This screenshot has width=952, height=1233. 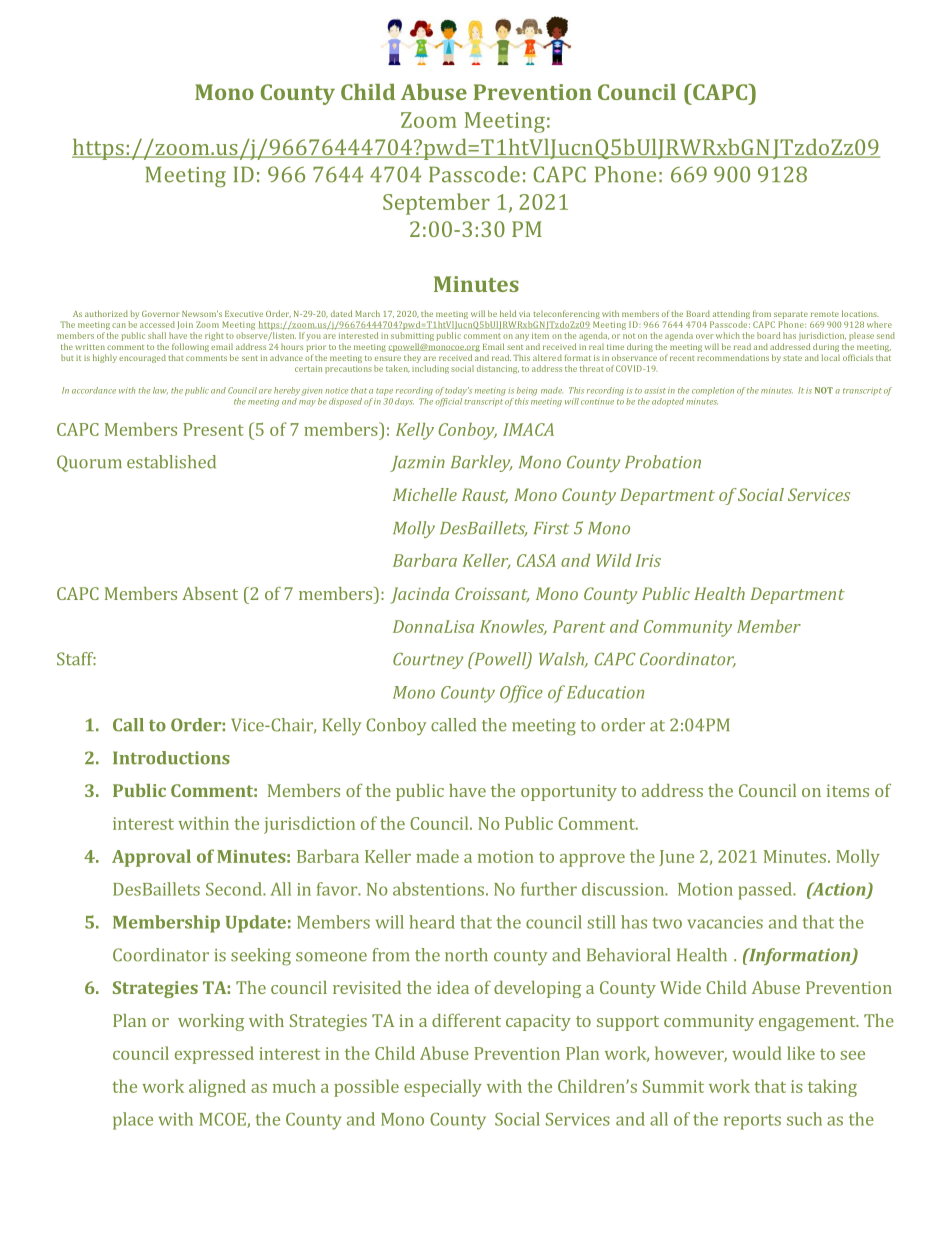 What do you see at coordinates (217, 1088) in the screenshot?
I see `aligned` at bounding box center [217, 1088].
